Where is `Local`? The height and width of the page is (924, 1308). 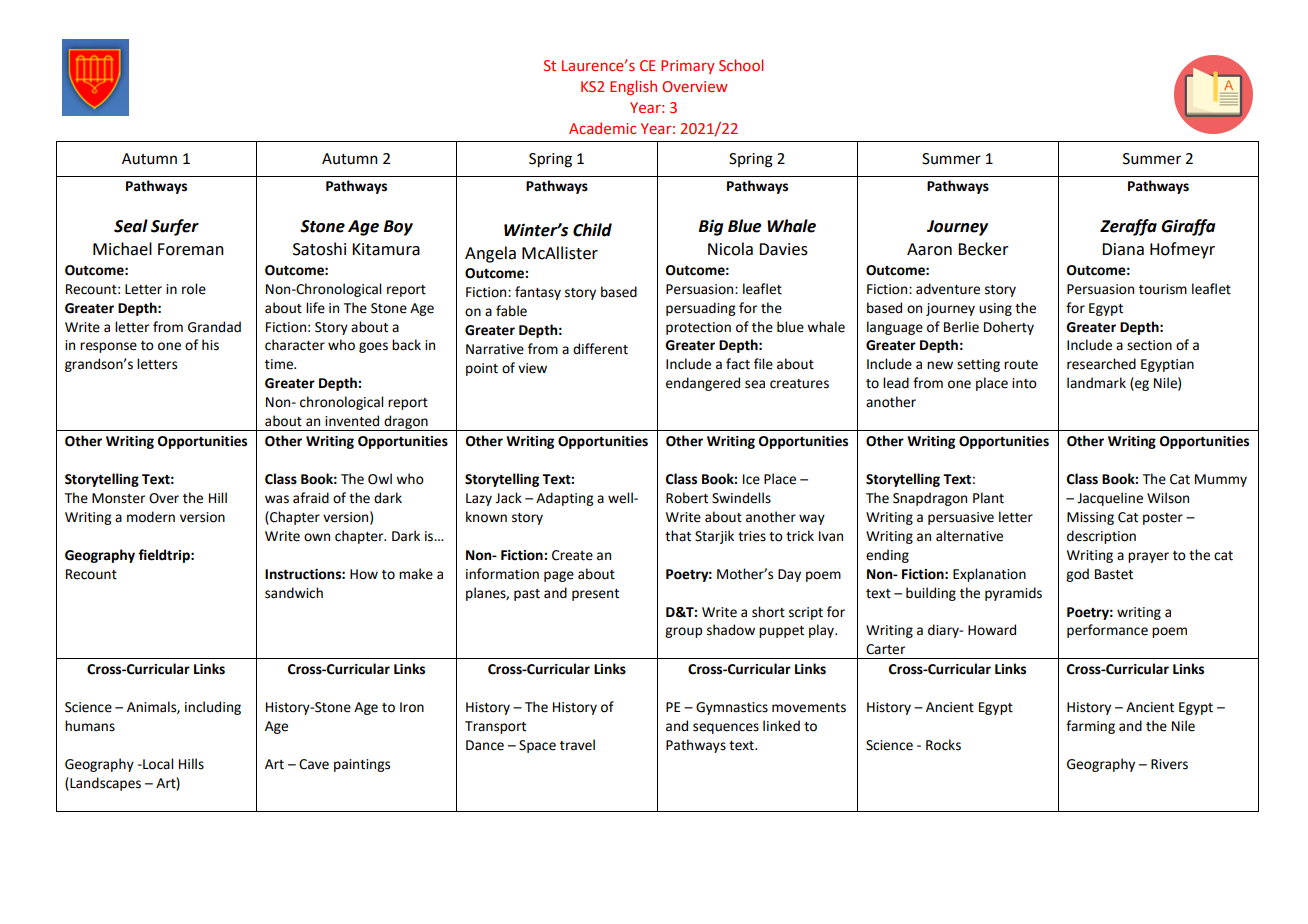 Local is located at coordinates (157, 764).
